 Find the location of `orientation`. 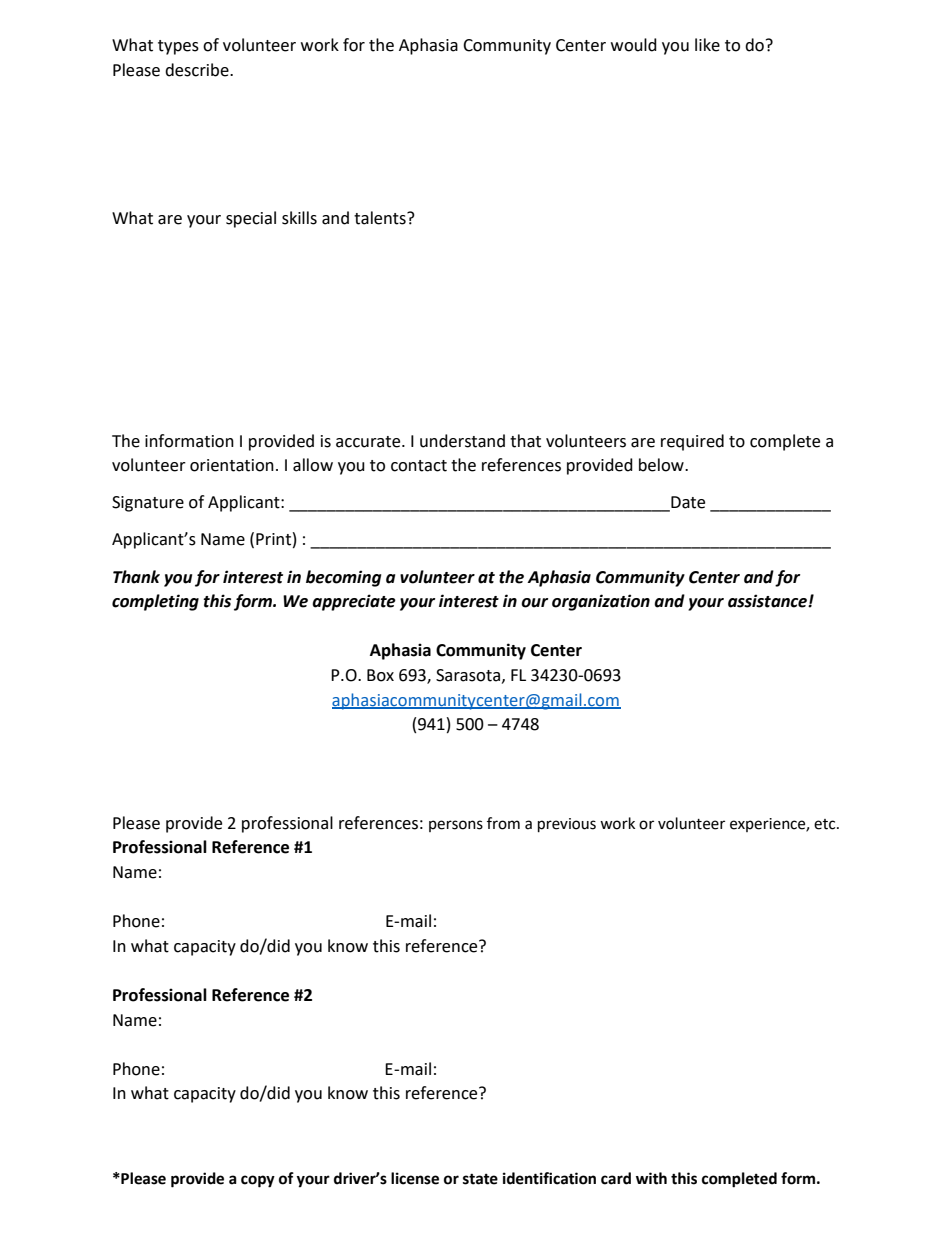

orientation is located at coordinates (232, 465).
